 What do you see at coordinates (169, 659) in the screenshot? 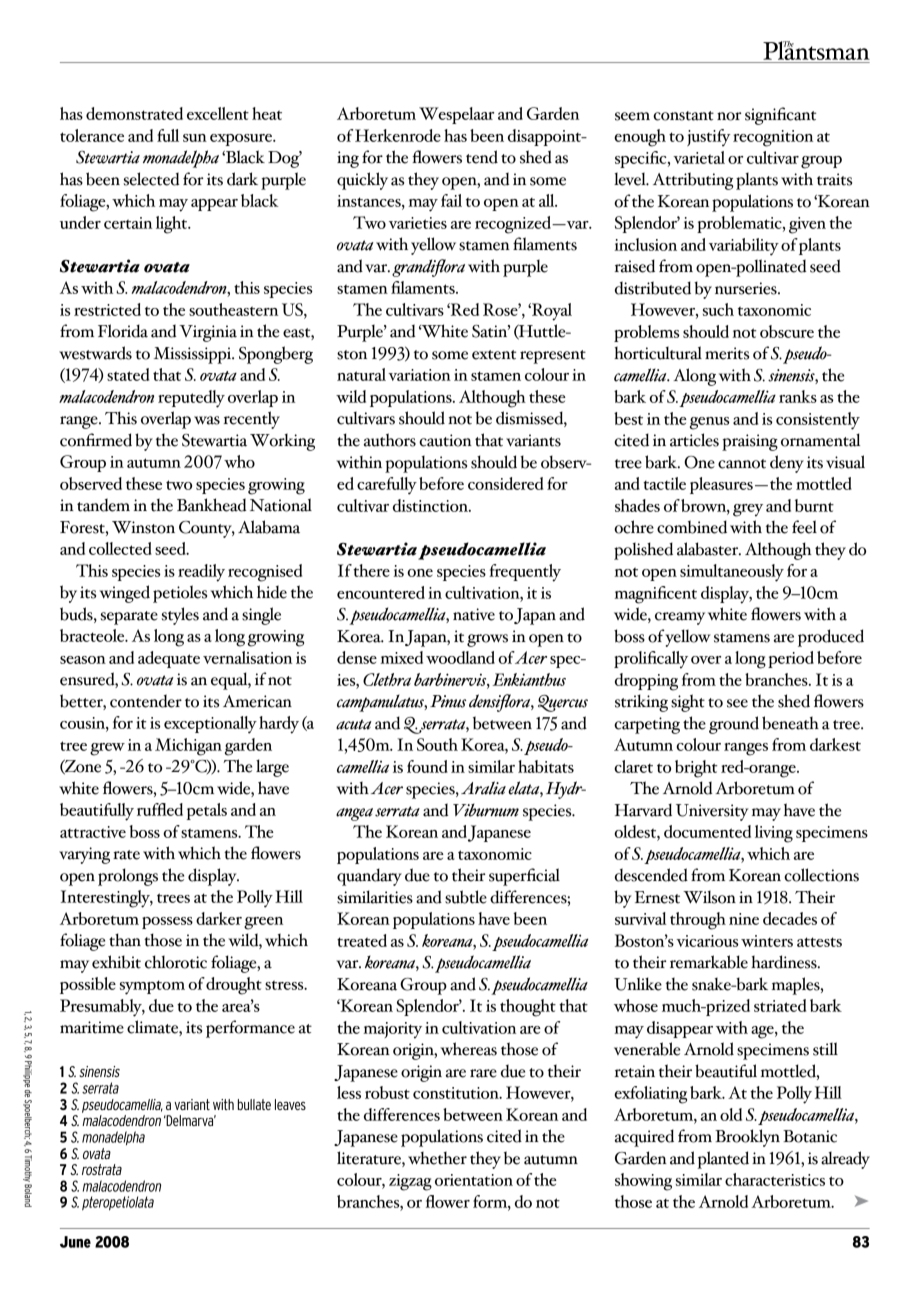
I see `adequate` at bounding box center [169, 659].
